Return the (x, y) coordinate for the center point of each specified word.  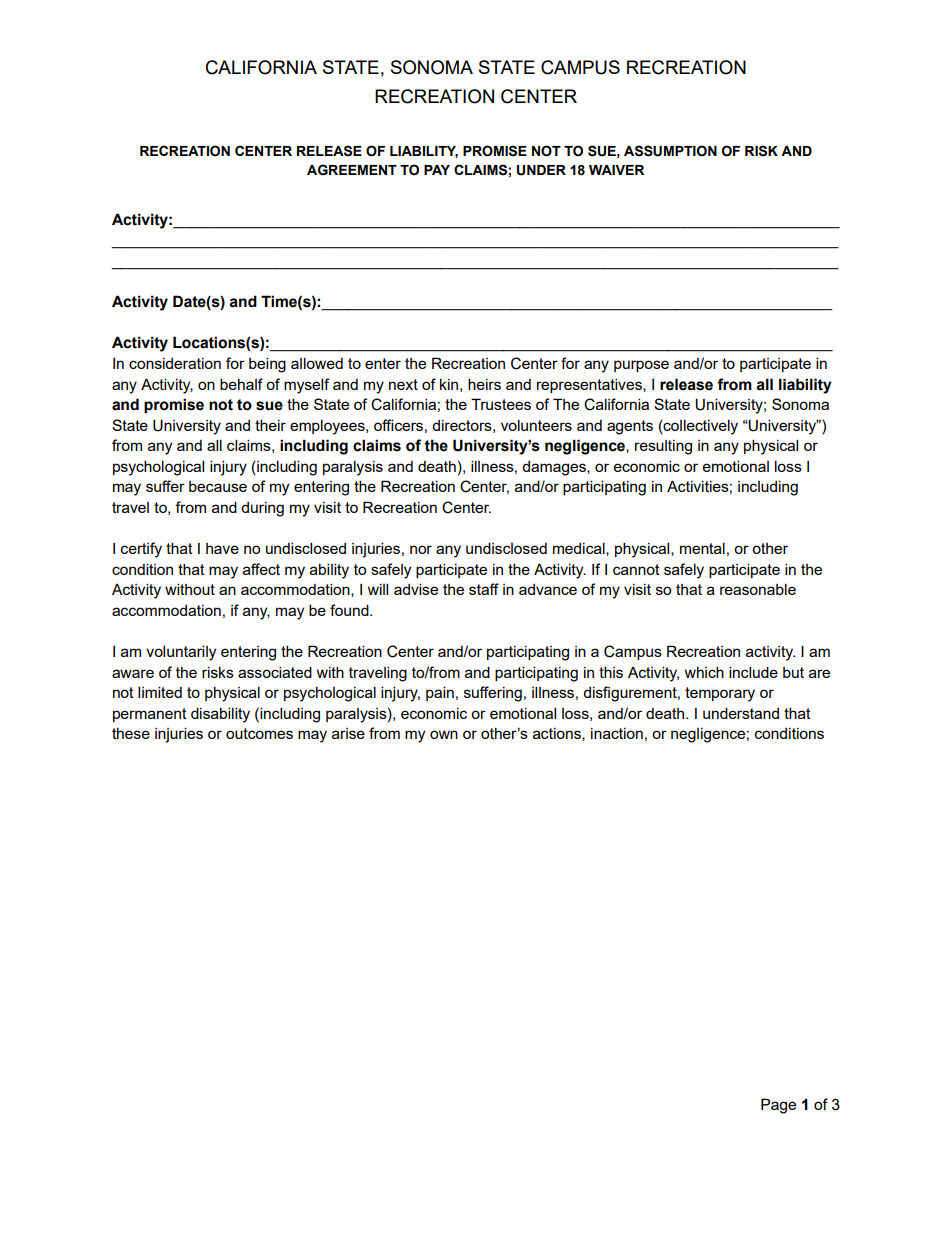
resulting (663, 447)
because (218, 486)
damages (555, 468)
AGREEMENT (352, 170)
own (444, 734)
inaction (617, 733)
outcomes (259, 733)
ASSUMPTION (670, 151)
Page (778, 1106)
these (131, 733)
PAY (437, 170)
